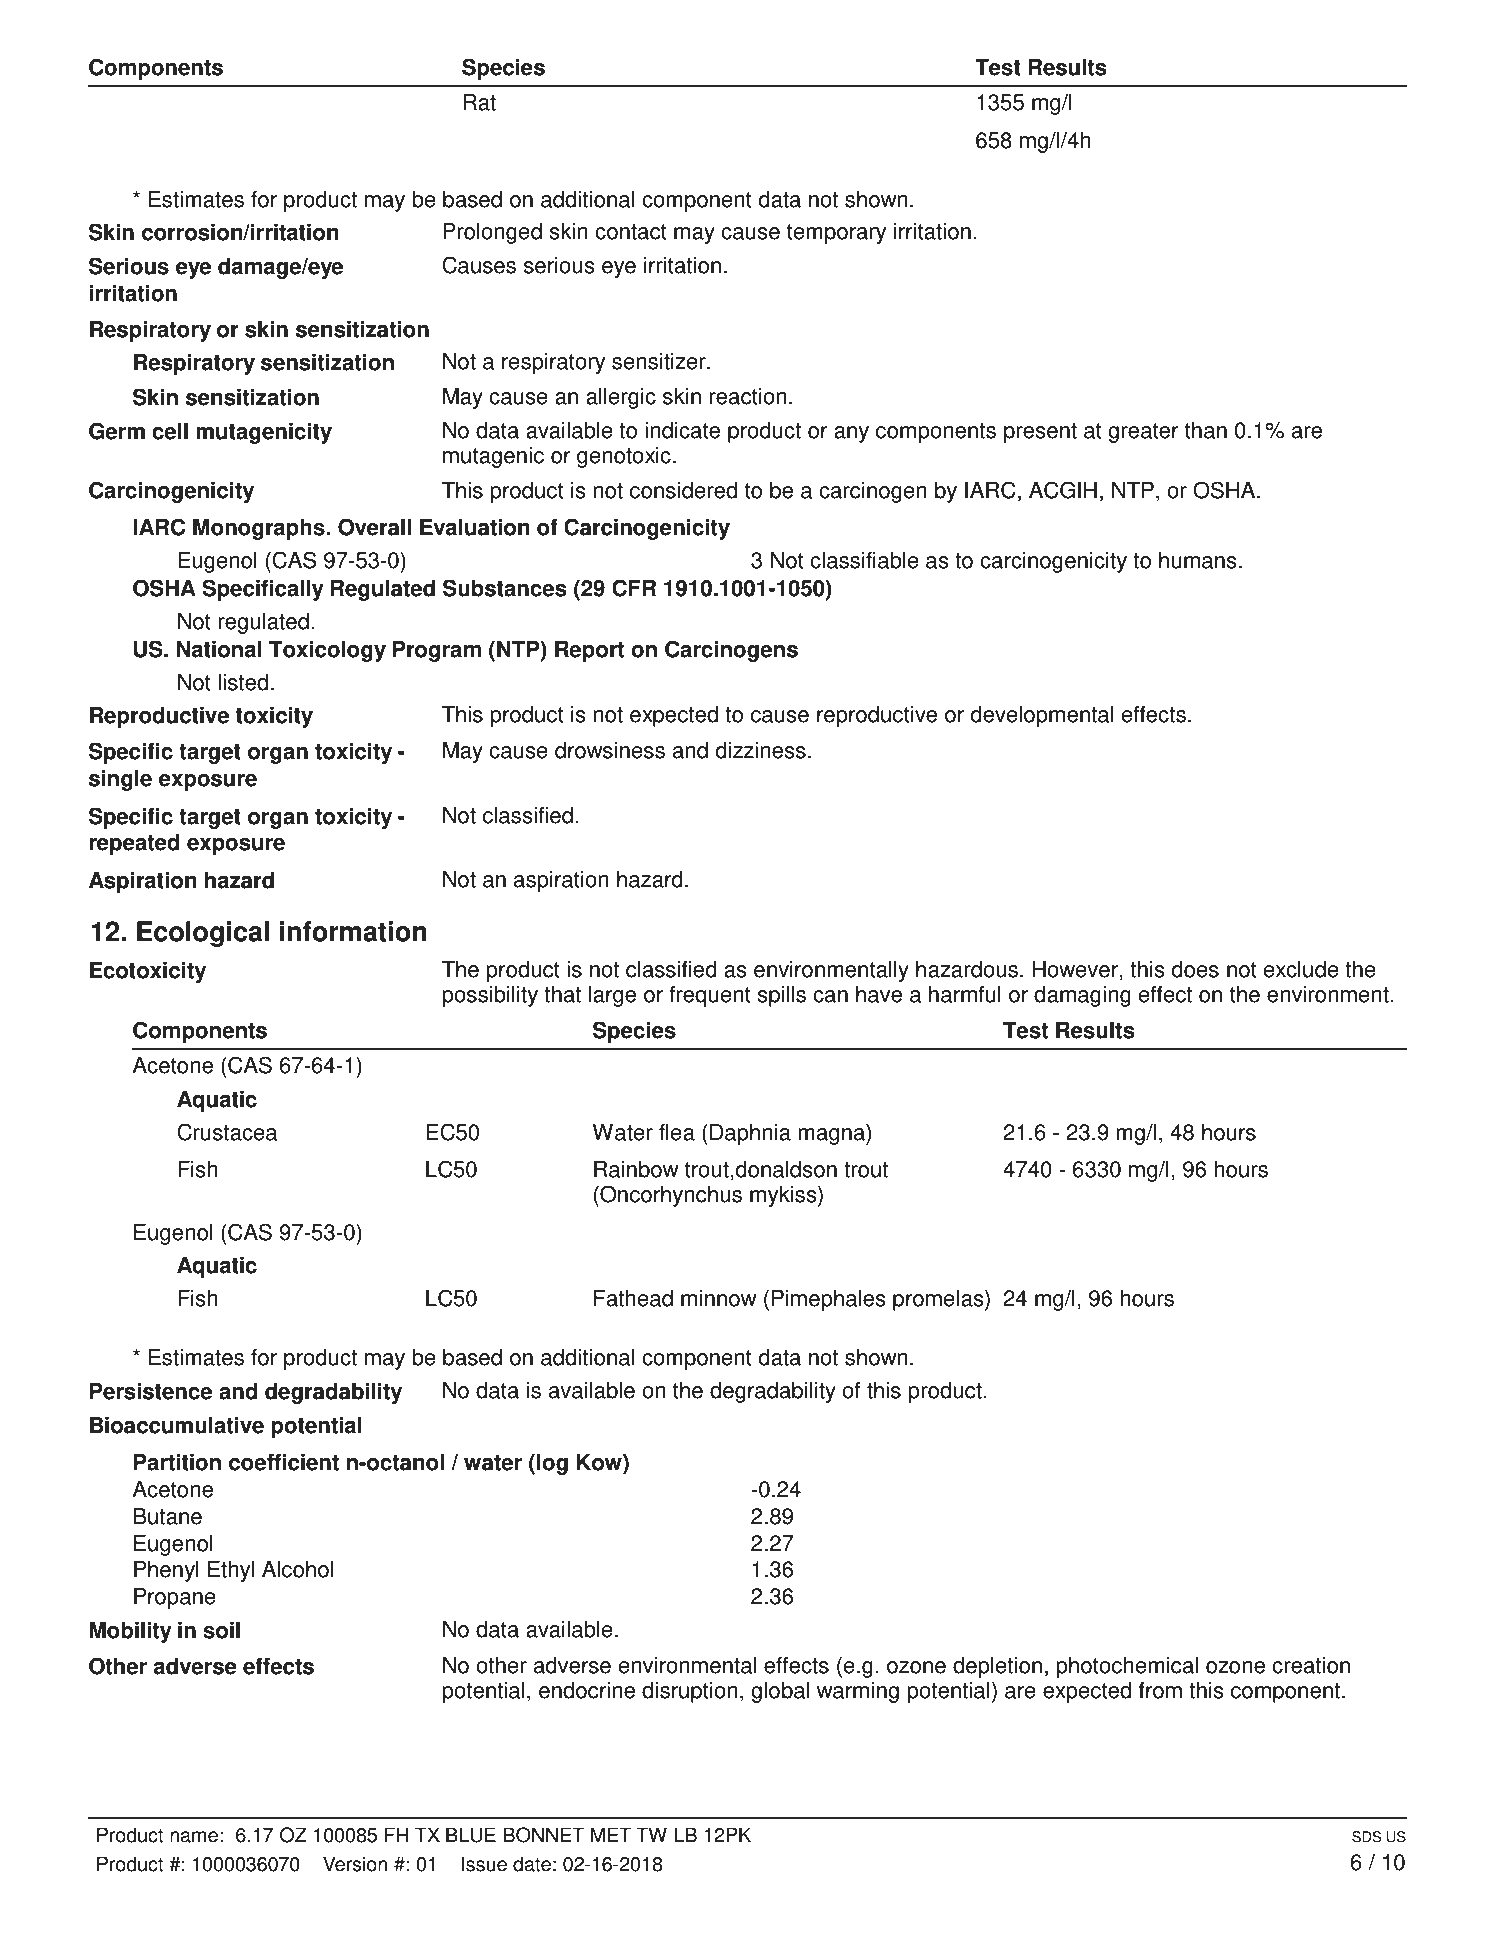 This page has height=1944, width=1502. I want to click on minnow, so click(718, 1298).
